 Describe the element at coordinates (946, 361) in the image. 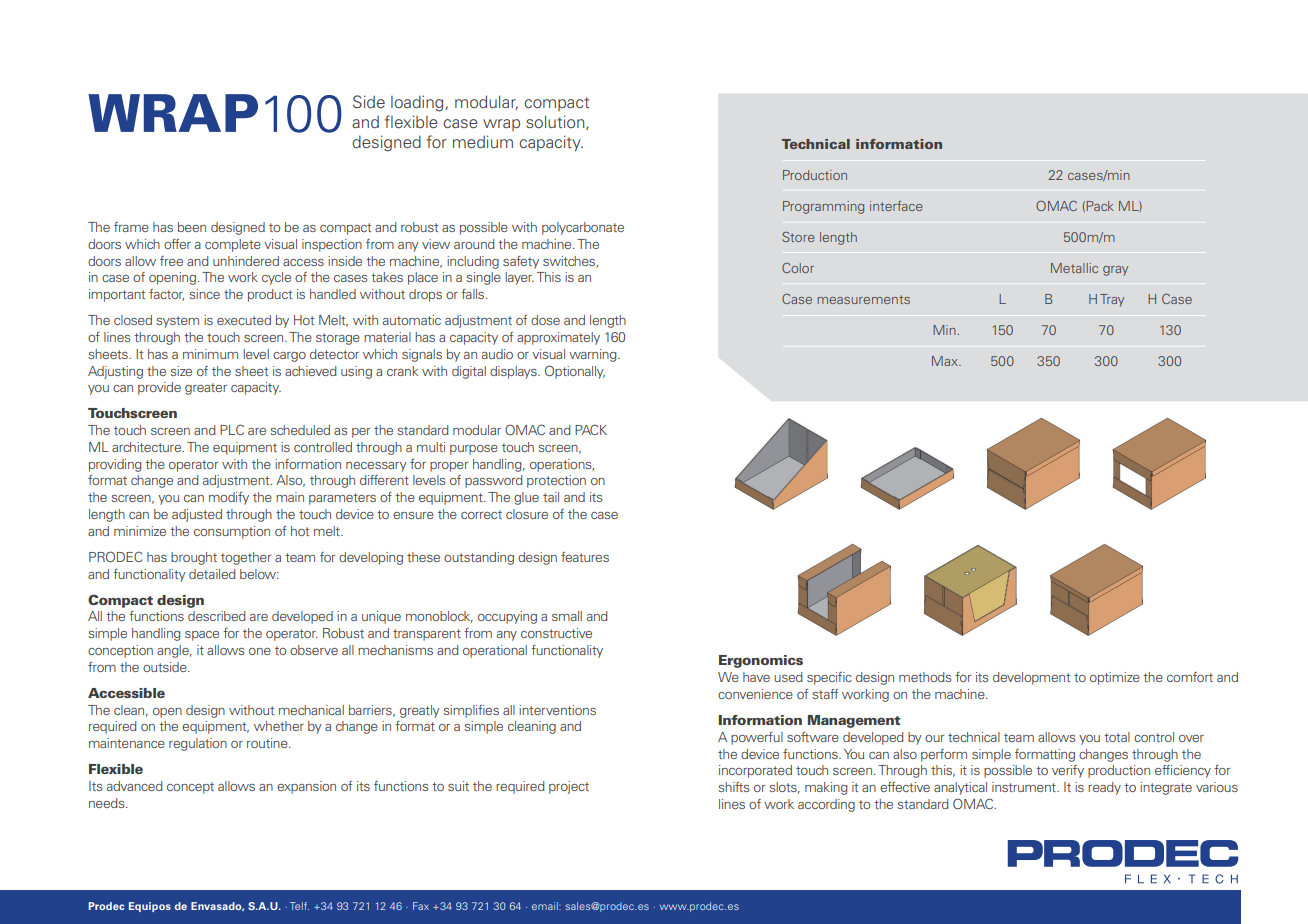

I see `Max` at that location.
